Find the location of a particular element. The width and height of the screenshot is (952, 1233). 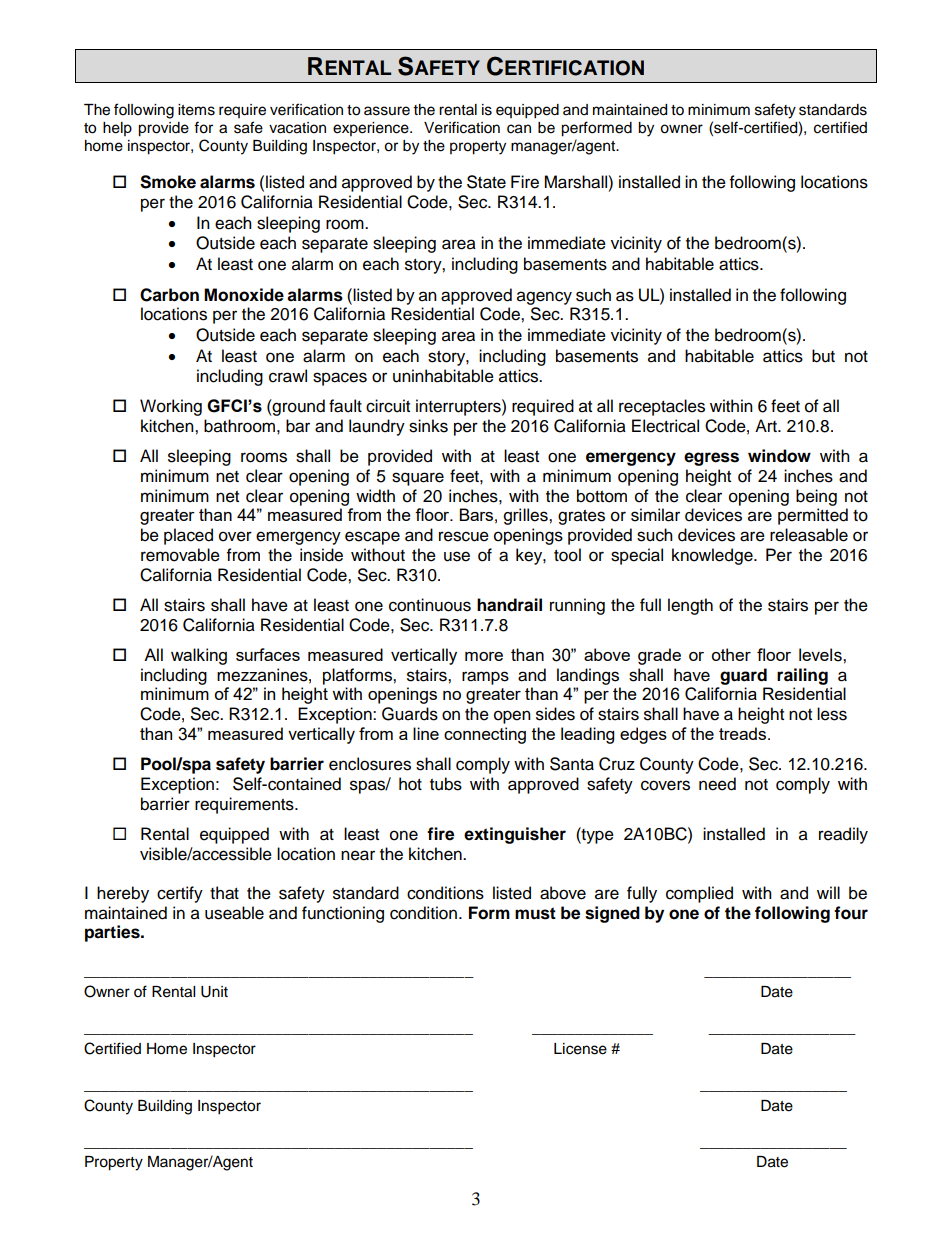

Unit is located at coordinates (214, 992).
